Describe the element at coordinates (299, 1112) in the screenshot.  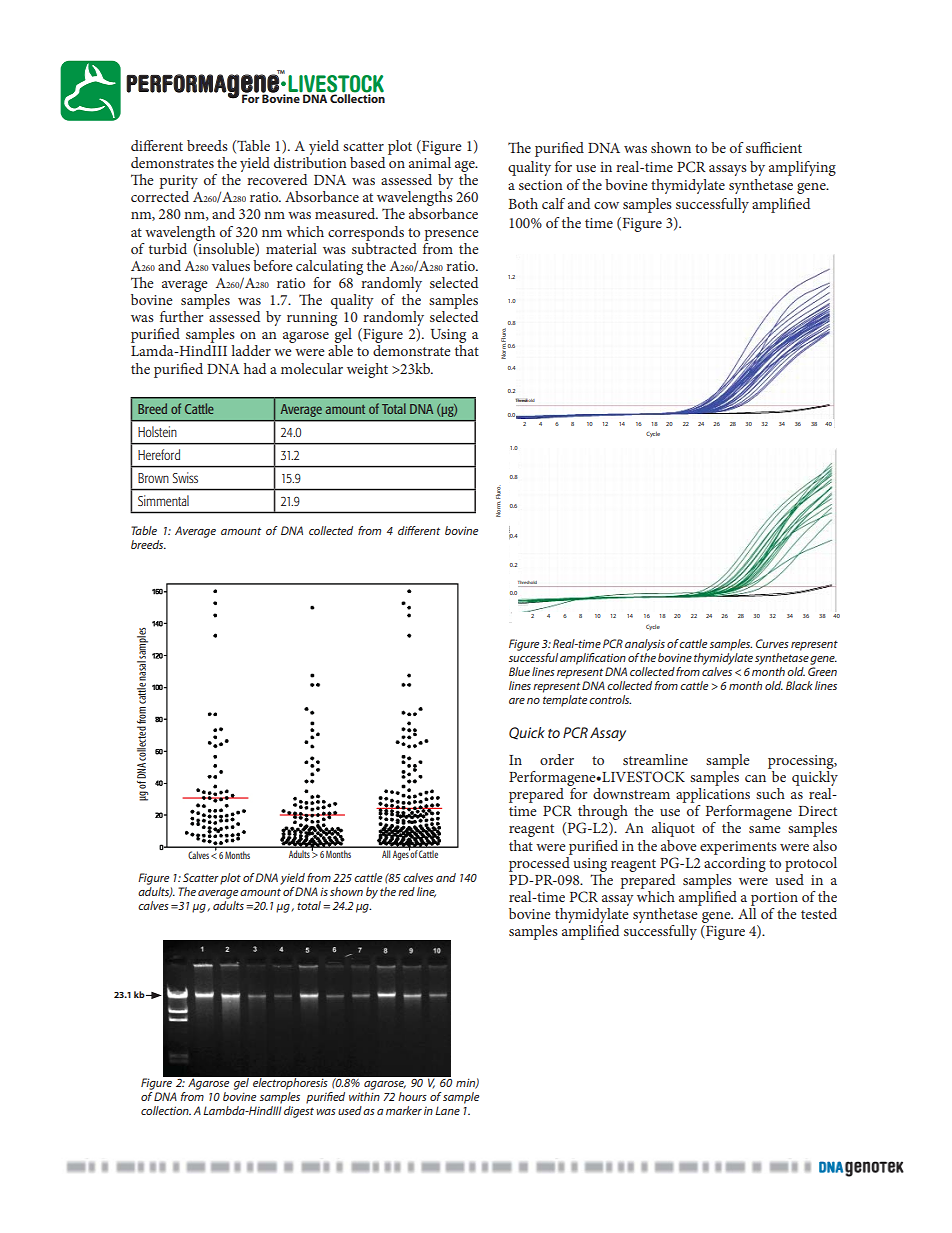
I see `digest` at that location.
